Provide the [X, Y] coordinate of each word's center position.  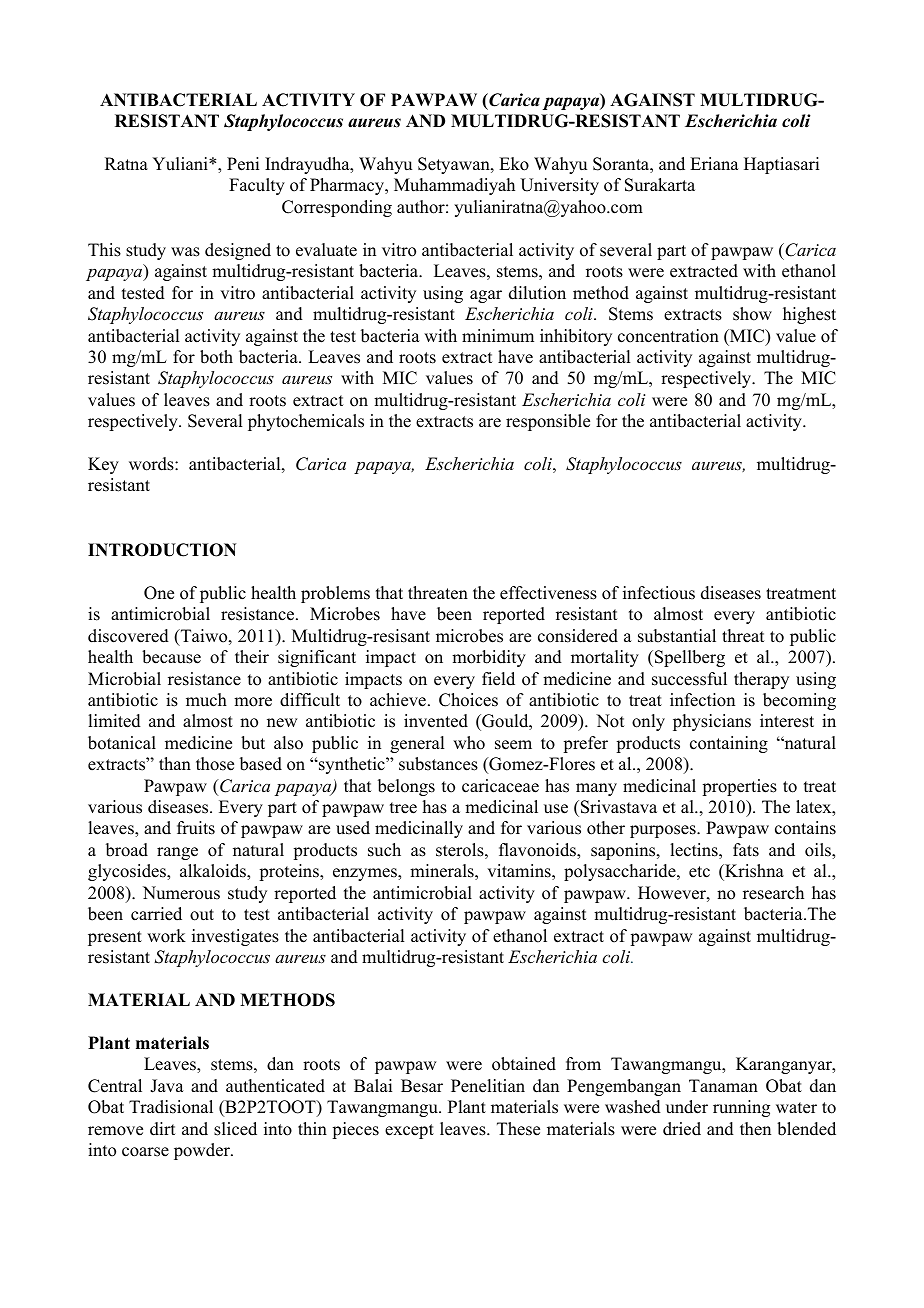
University [559, 186]
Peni [243, 164]
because [171, 657]
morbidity [489, 658]
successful [689, 679]
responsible [548, 422]
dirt [162, 1129]
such [384, 850]
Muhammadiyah [454, 186]
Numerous [181, 893]
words [152, 464]
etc [699, 872]
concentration [668, 336]
